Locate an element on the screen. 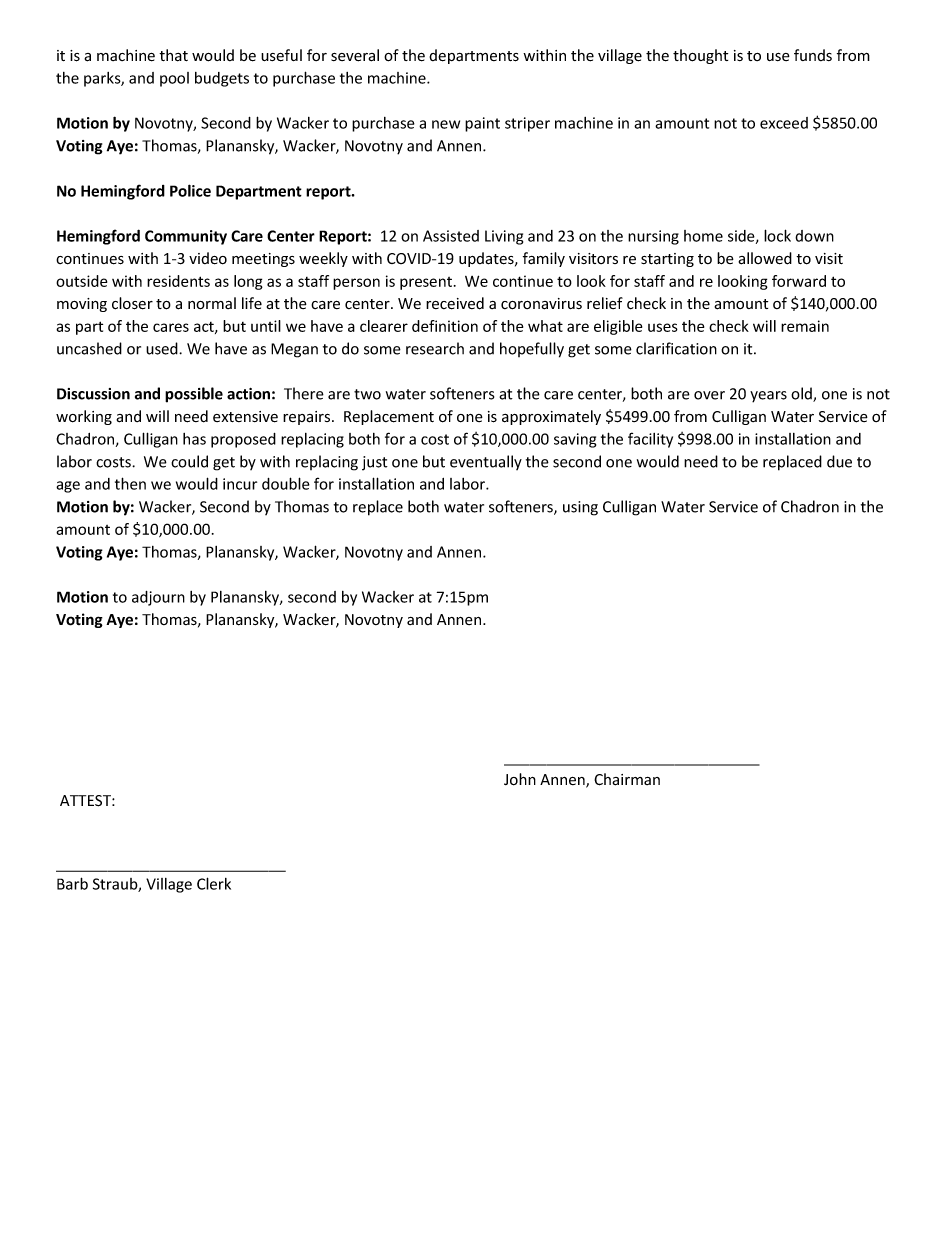  remain is located at coordinates (805, 326).
